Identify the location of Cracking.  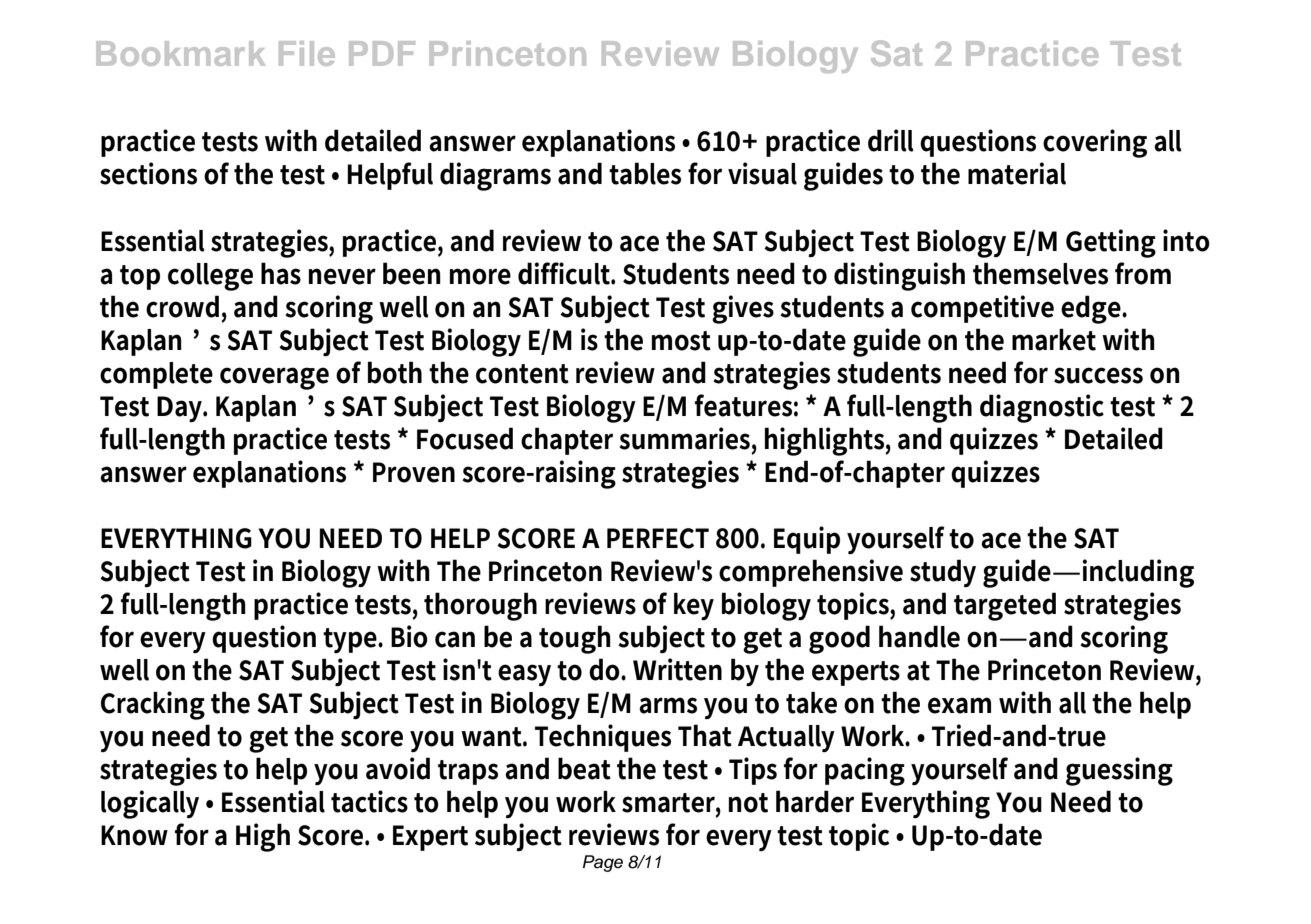
(153, 705).
